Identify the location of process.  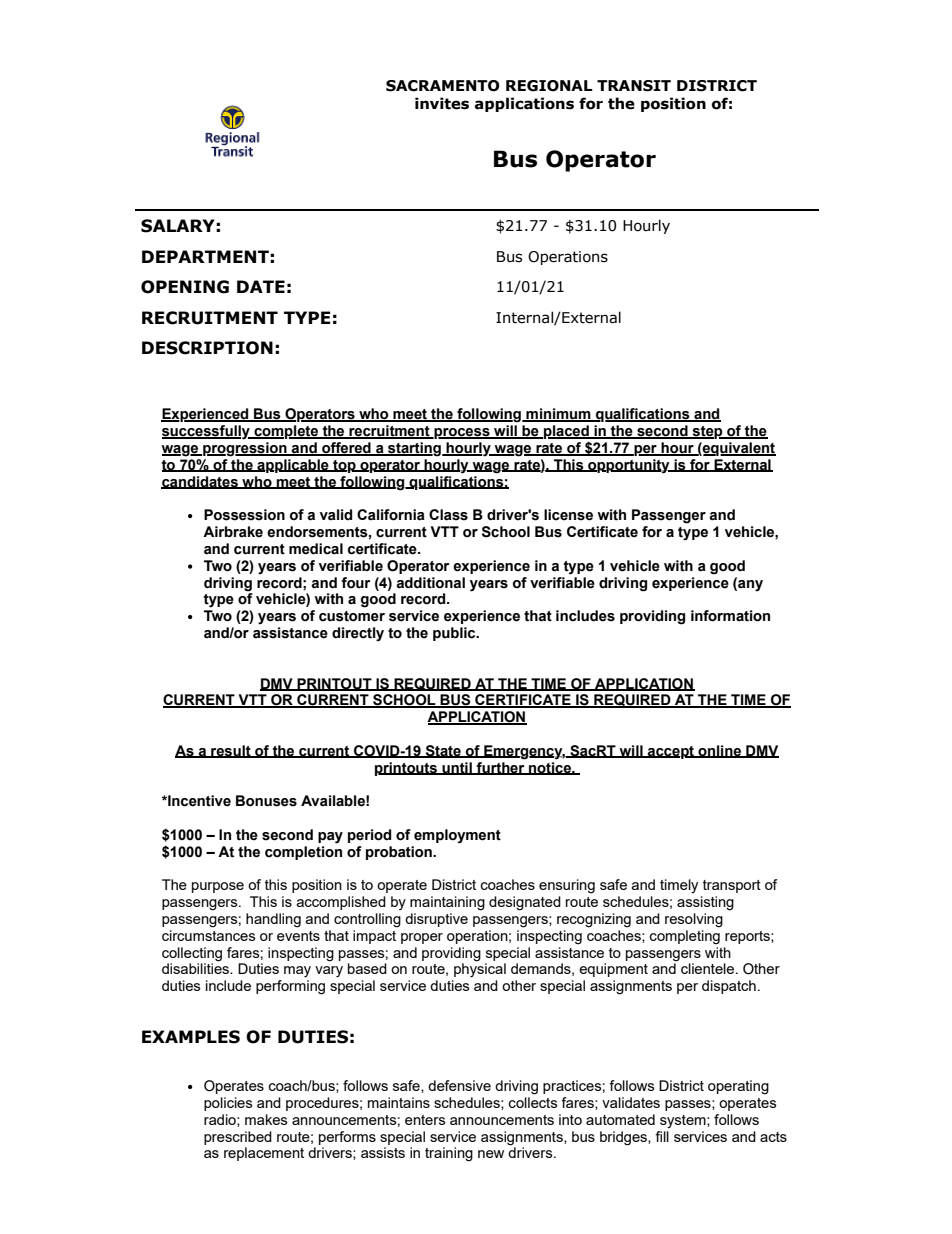
(462, 433).
